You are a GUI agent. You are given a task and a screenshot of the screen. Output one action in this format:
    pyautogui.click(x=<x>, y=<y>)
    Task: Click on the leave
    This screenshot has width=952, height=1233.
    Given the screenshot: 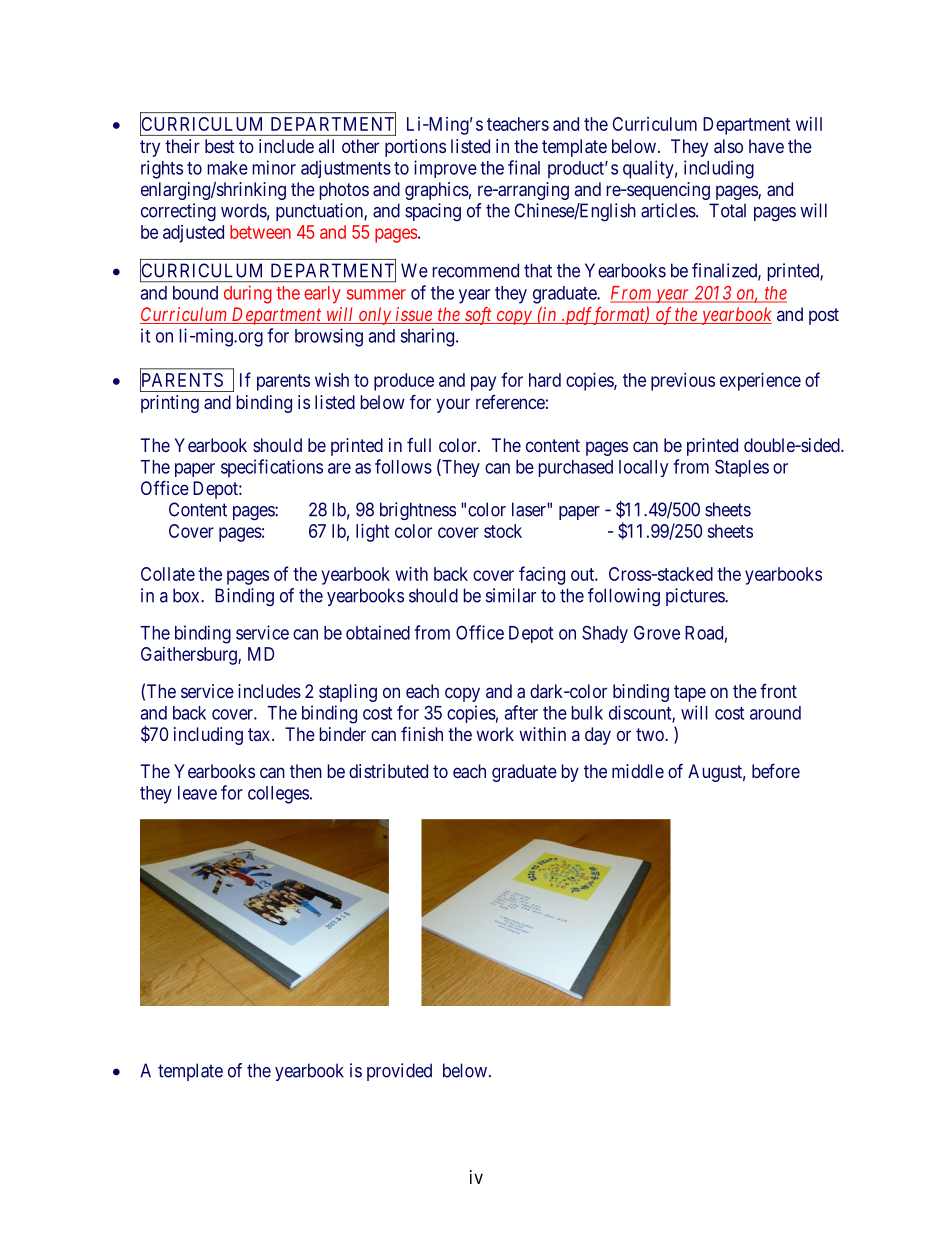 What is the action you would take?
    pyautogui.click(x=197, y=793)
